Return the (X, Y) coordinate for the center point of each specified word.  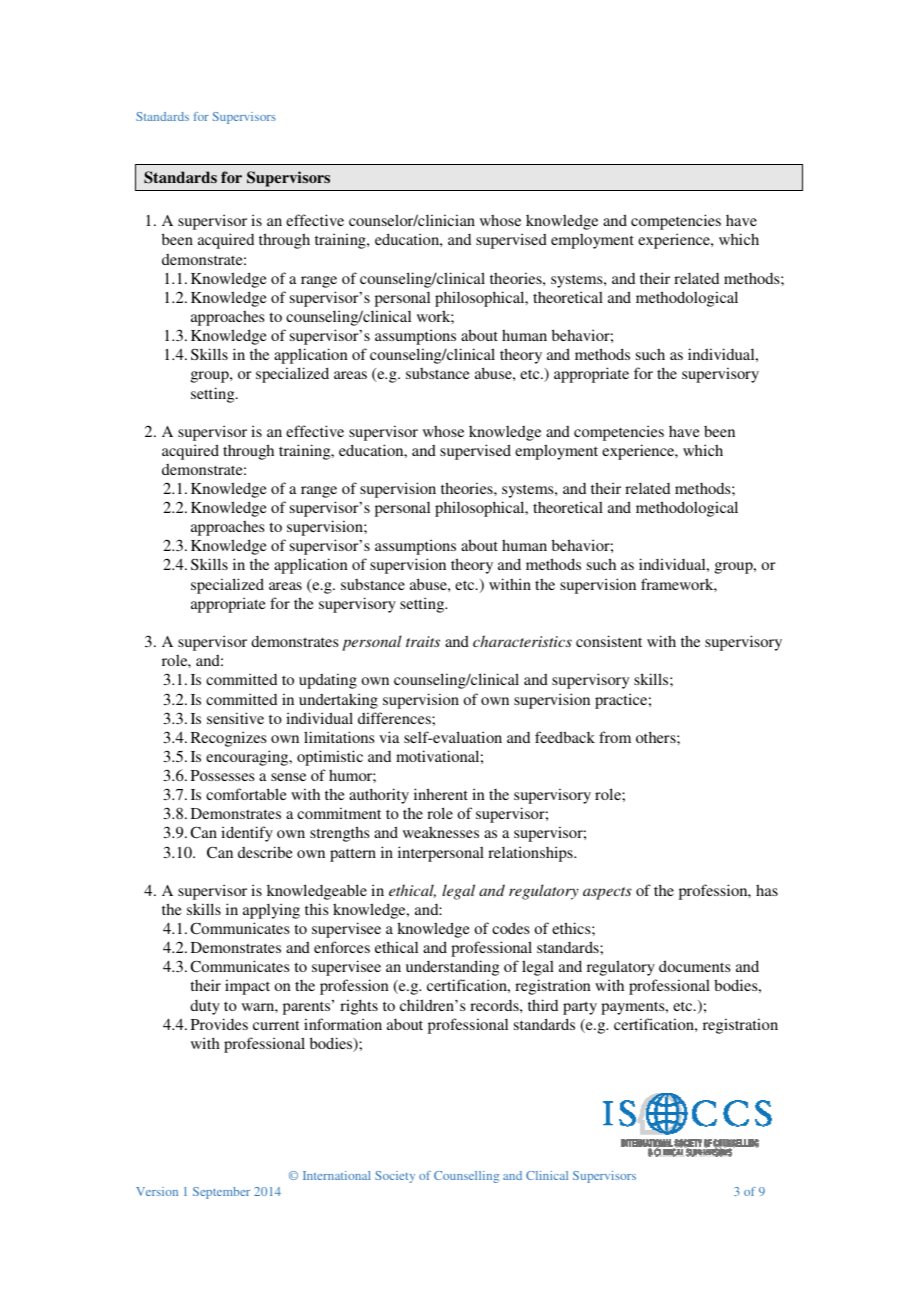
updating (328, 681)
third (543, 1005)
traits (423, 641)
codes (511, 928)
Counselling (466, 1177)
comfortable (246, 794)
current (276, 1025)
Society (395, 1177)
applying (271, 911)
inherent (441, 794)
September (221, 1193)
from (615, 737)
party (580, 1008)
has (767, 890)
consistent (609, 641)
